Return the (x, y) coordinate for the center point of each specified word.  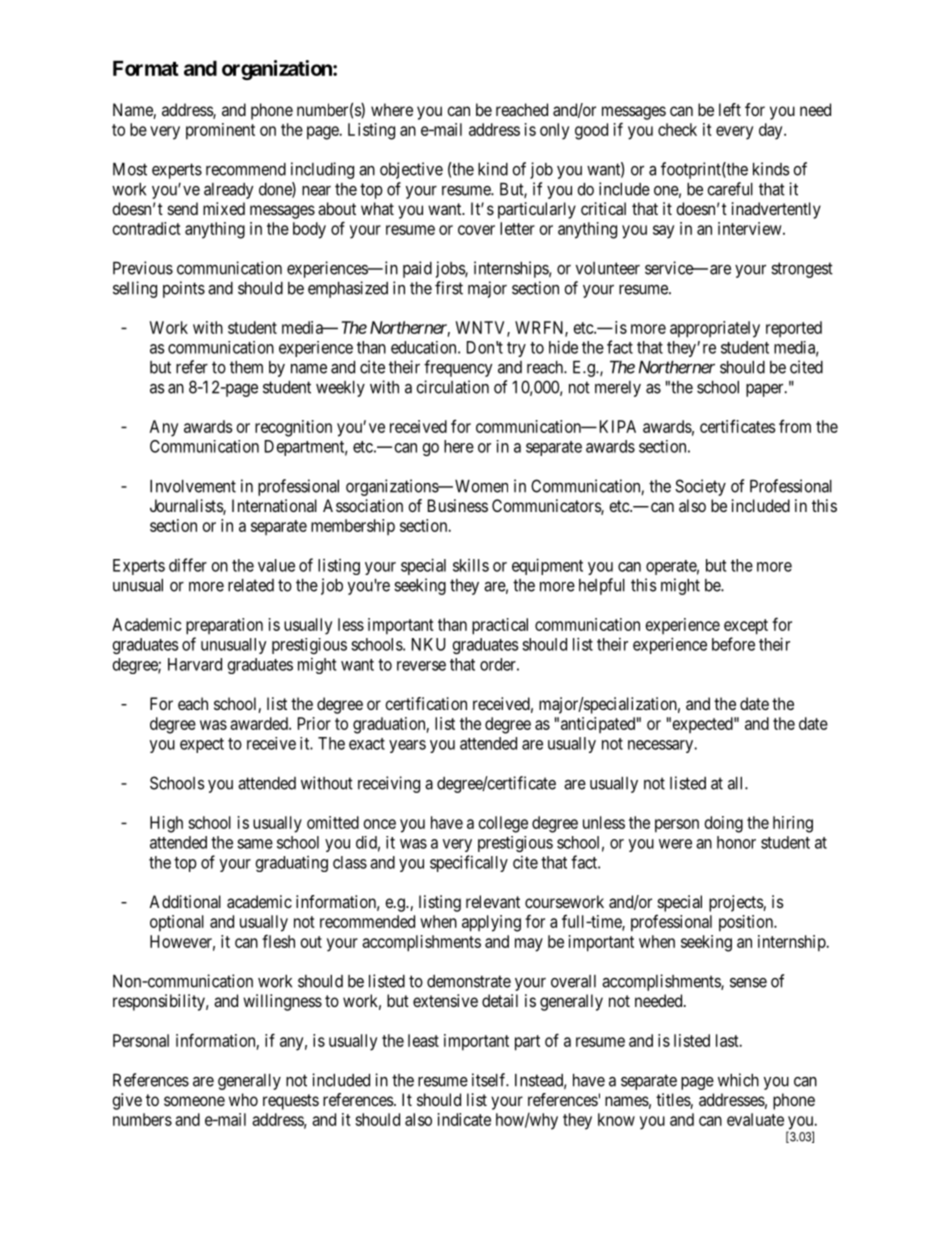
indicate (464, 1119)
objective (411, 170)
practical (500, 626)
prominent (220, 131)
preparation (224, 626)
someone (194, 1101)
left (730, 109)
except (746, 627)
